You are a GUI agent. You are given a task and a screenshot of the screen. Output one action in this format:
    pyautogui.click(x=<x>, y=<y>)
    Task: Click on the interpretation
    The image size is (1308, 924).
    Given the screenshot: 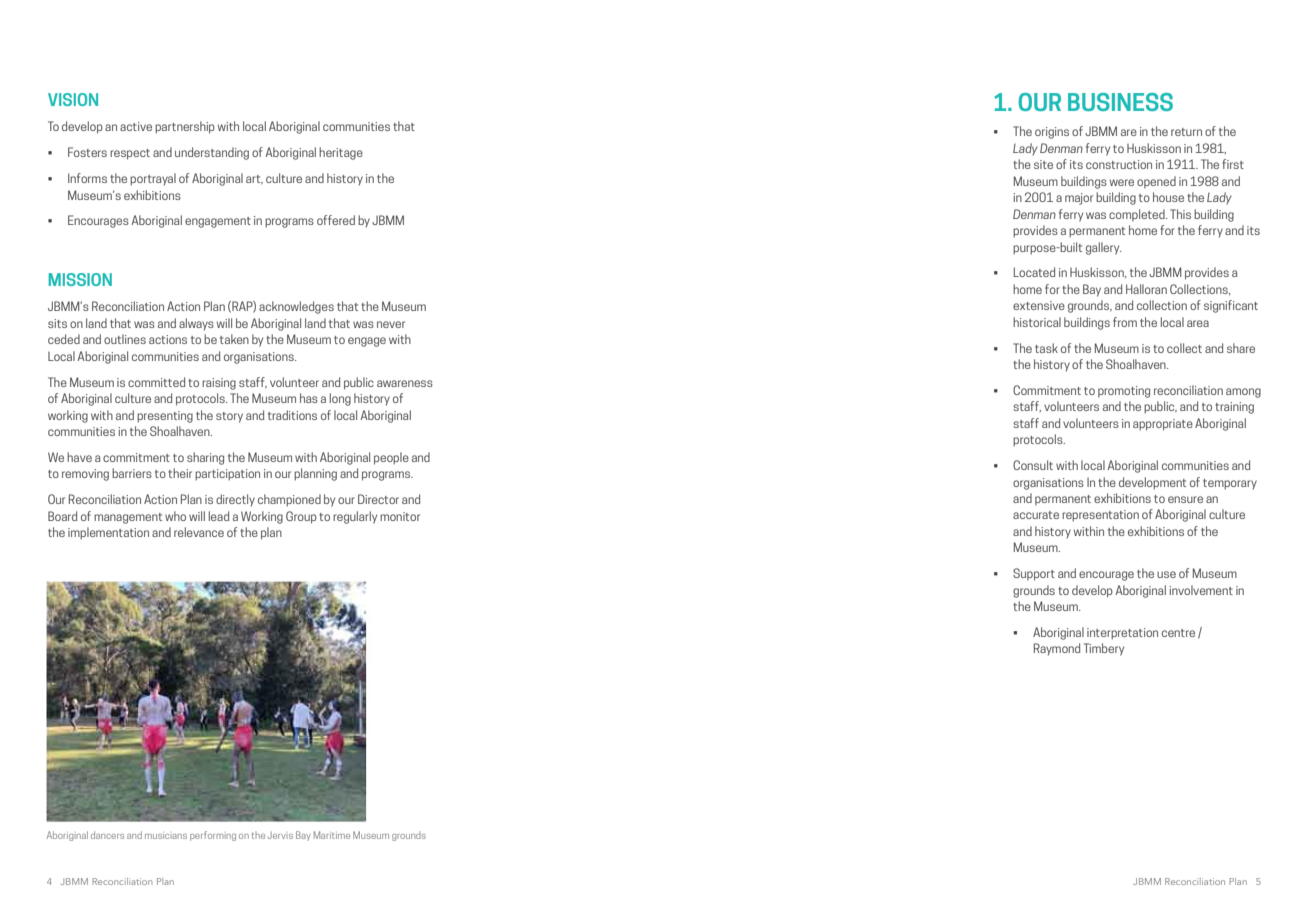 What is the action you would take?
    pyautogui.click(x=1122, y=634)
